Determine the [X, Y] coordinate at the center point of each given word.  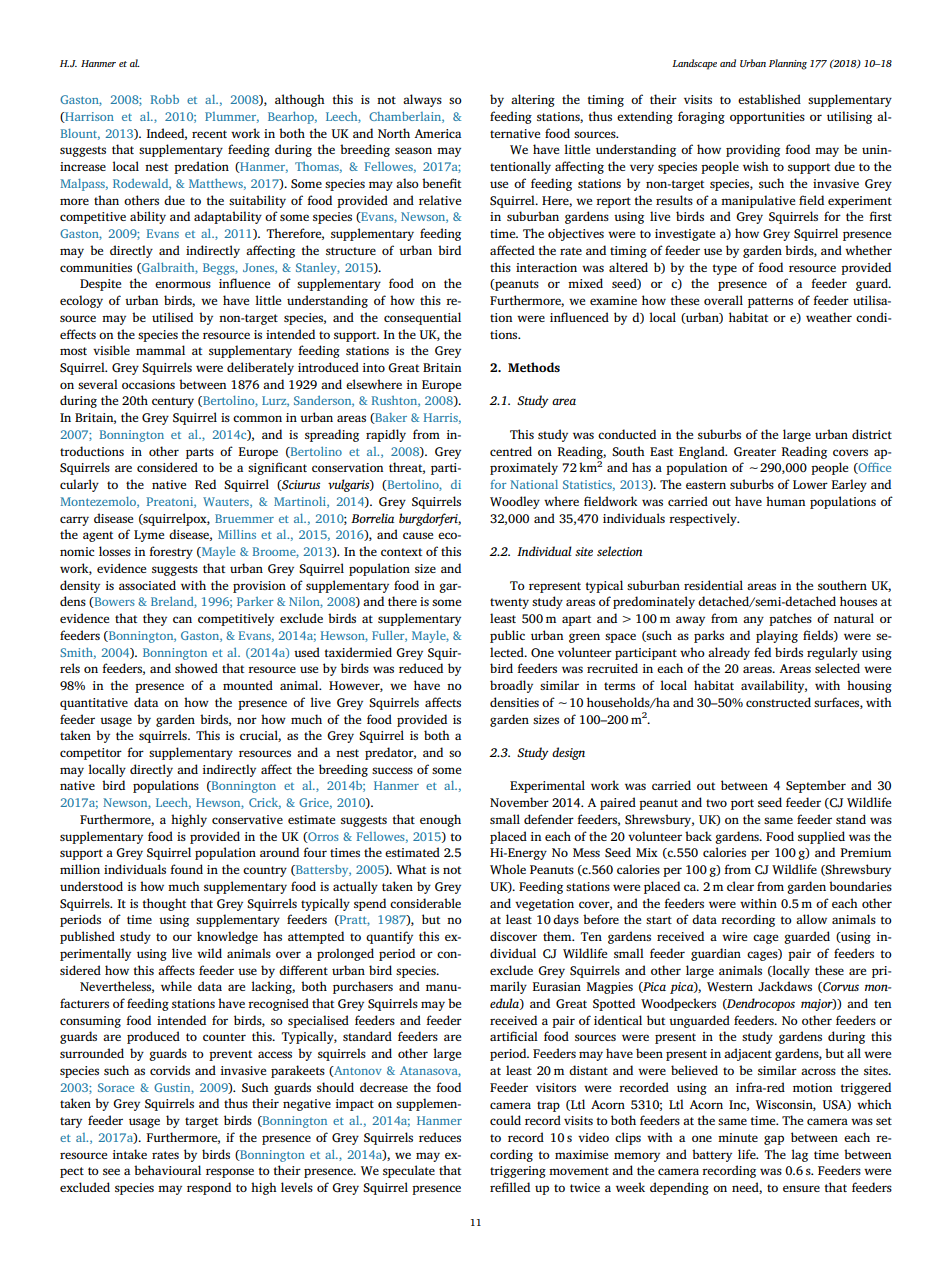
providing [753, 150]
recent [209, 134]
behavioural [167, 1170]
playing [777, 636]
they [155, 619]
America [437, 133]
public [507, 636]
